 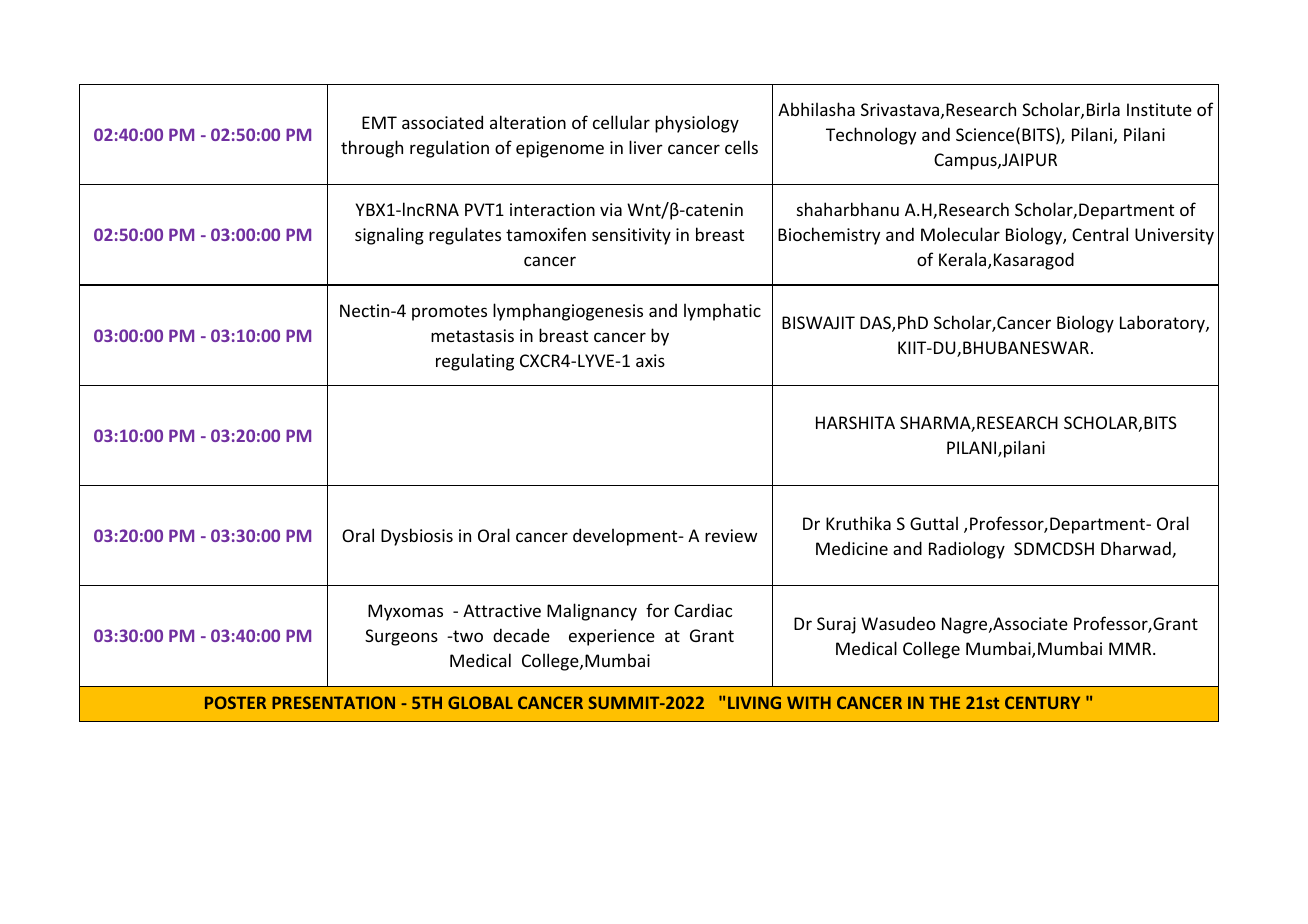 I want to click on LIVING, so click(x=754, y=702).
